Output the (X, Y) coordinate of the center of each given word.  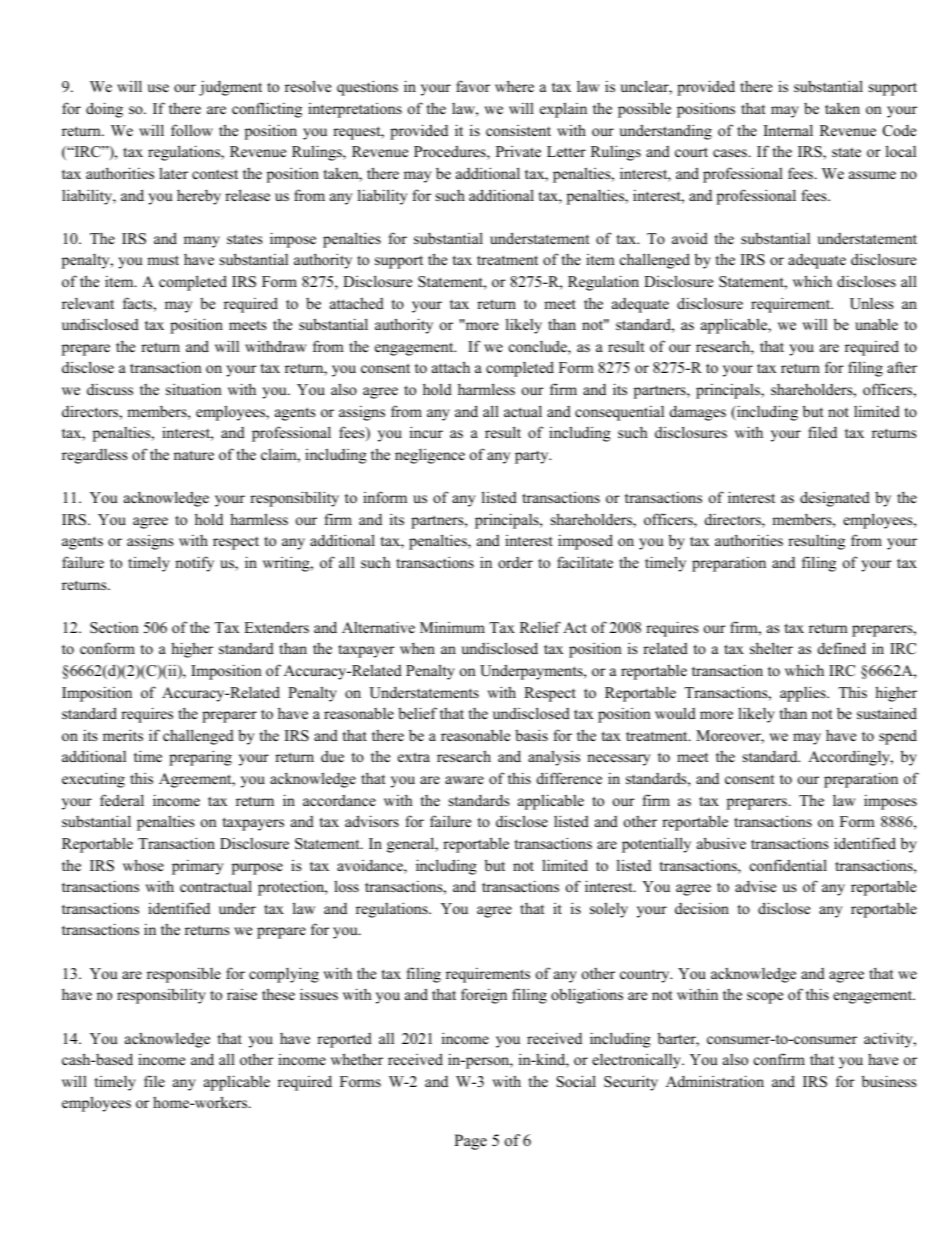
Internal (788, 130)
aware (464, 780)
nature (194, 455)
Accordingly (850, 758)
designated (835, 499)
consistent (518, 130)
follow (192, 130)
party (533, 457)
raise (242, 994)
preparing (200, 758)
